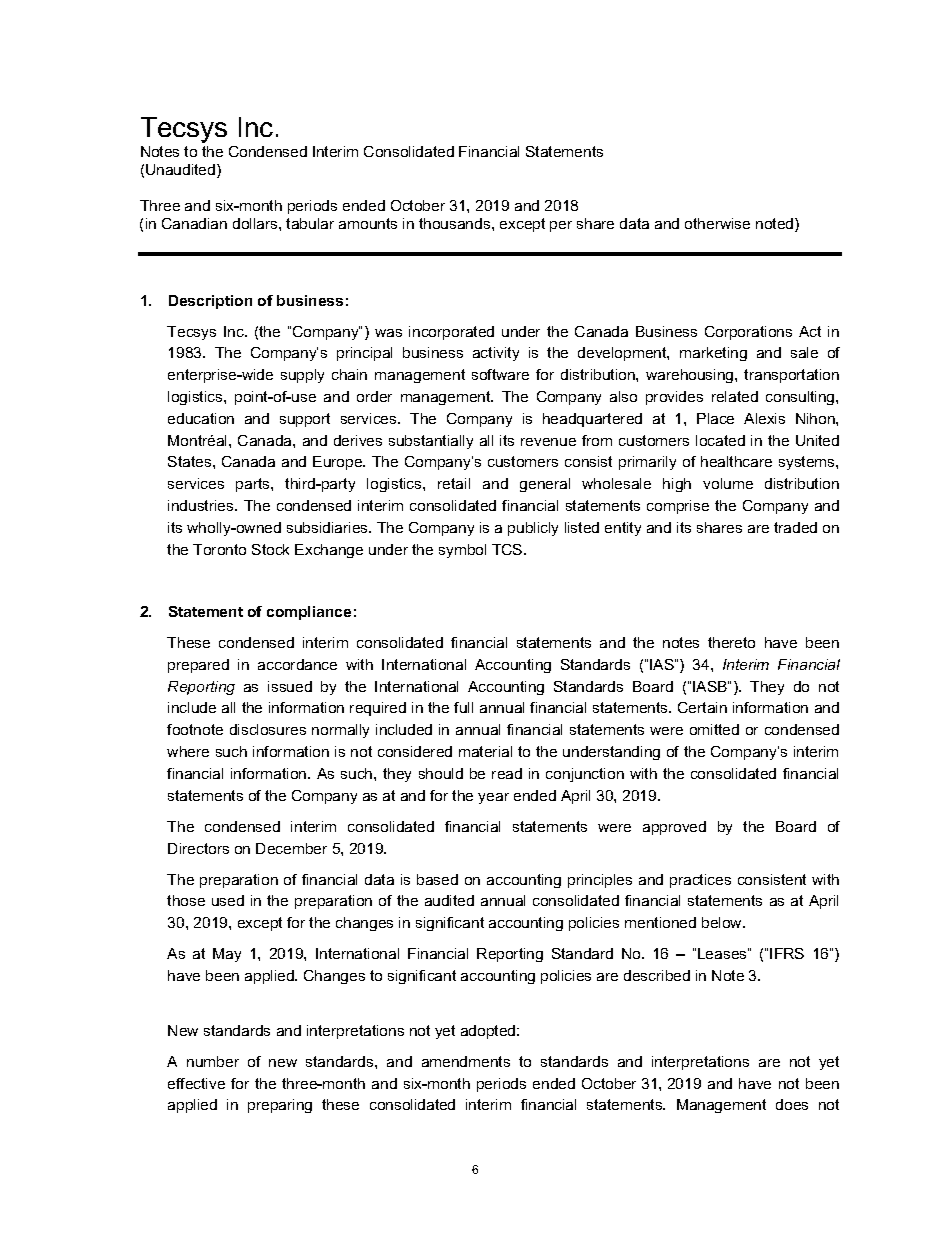 The width and height of the screenshot is (952, 1233). Describe the element at coordinates (456, 223) in the screenshot. I see `thousands` at that location.
